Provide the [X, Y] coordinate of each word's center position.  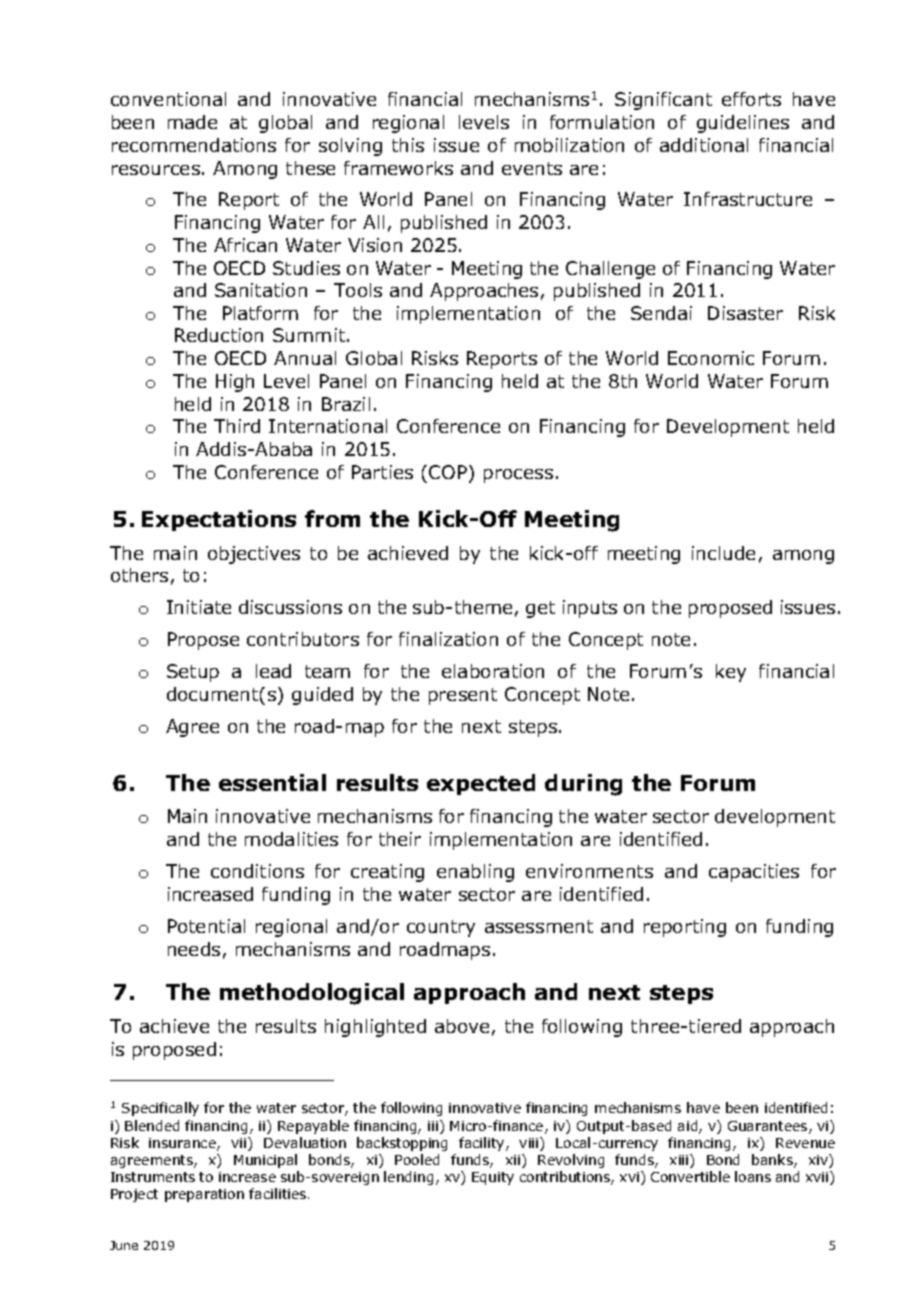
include [723, 553]
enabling [475, 873]
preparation [204, 1195]
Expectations [219, 520]
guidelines [743, 124]
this [408, 145]
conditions [257, 871]
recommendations [194, 145]
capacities [754, 873]
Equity [493, 1178]
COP [449, 473]
